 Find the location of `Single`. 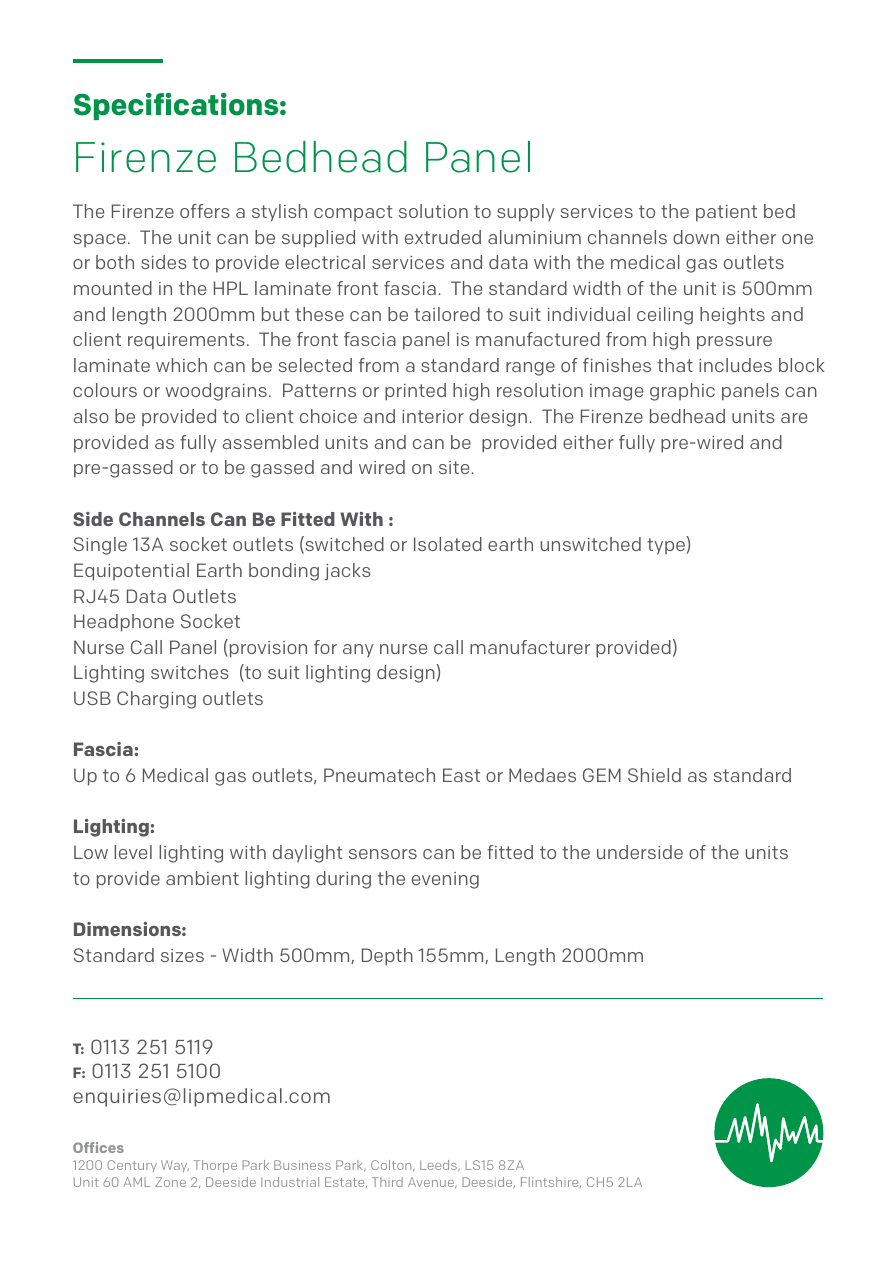

Single is located at coordinates (100, 546).
